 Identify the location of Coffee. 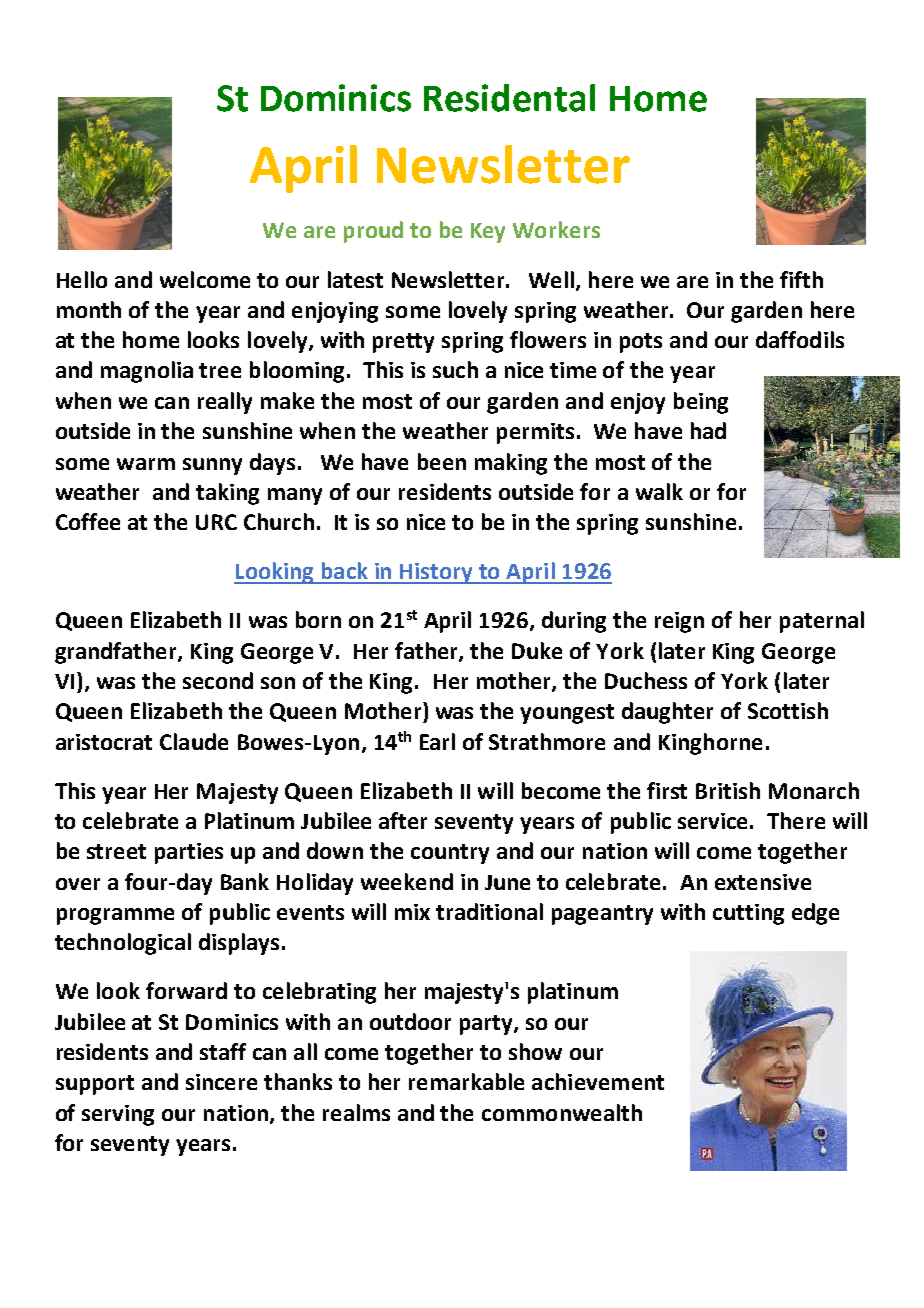
(88, 521).
